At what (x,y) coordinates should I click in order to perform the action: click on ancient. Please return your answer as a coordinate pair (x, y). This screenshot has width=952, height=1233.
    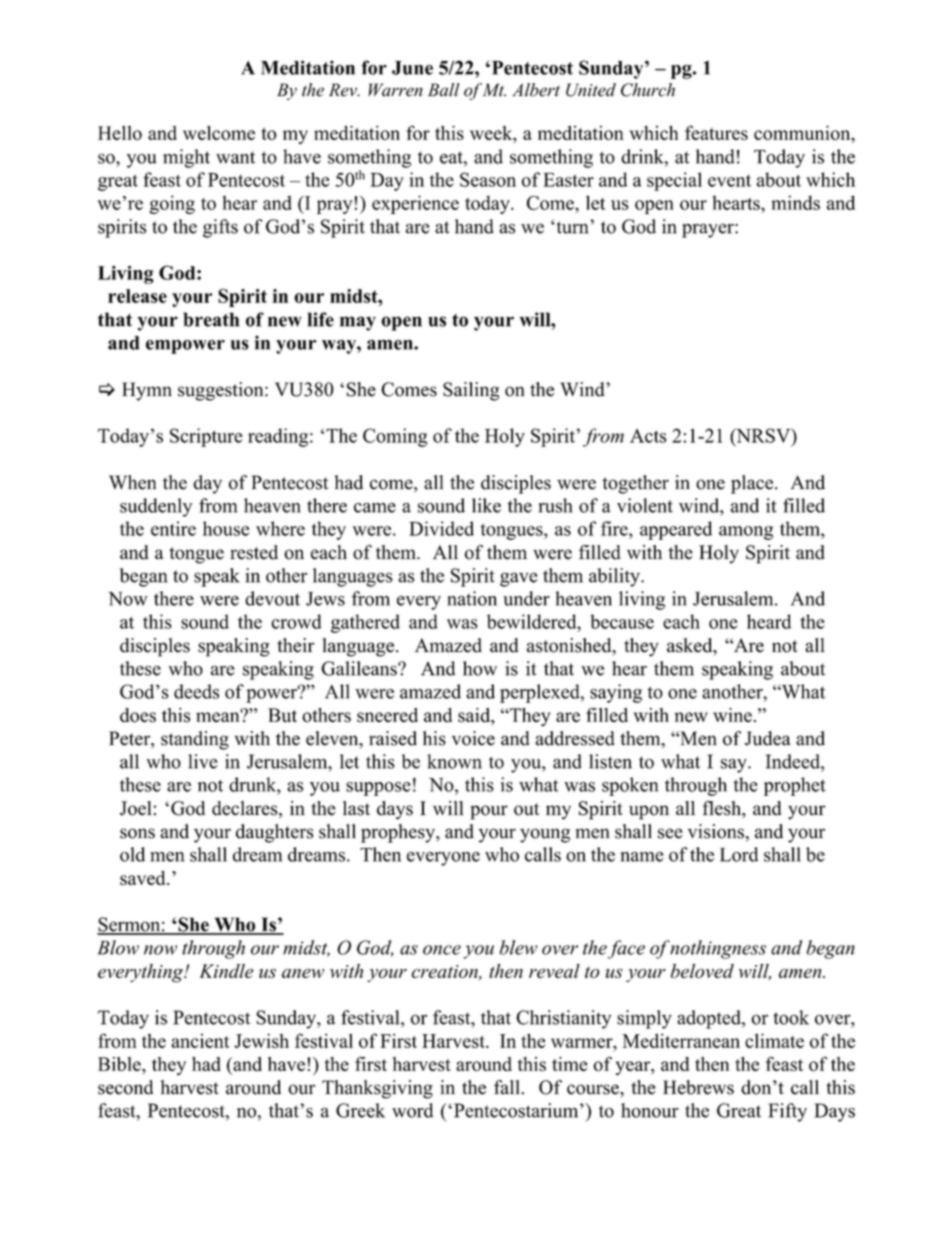
    Looking at the image, I should click on (200, 1040).
